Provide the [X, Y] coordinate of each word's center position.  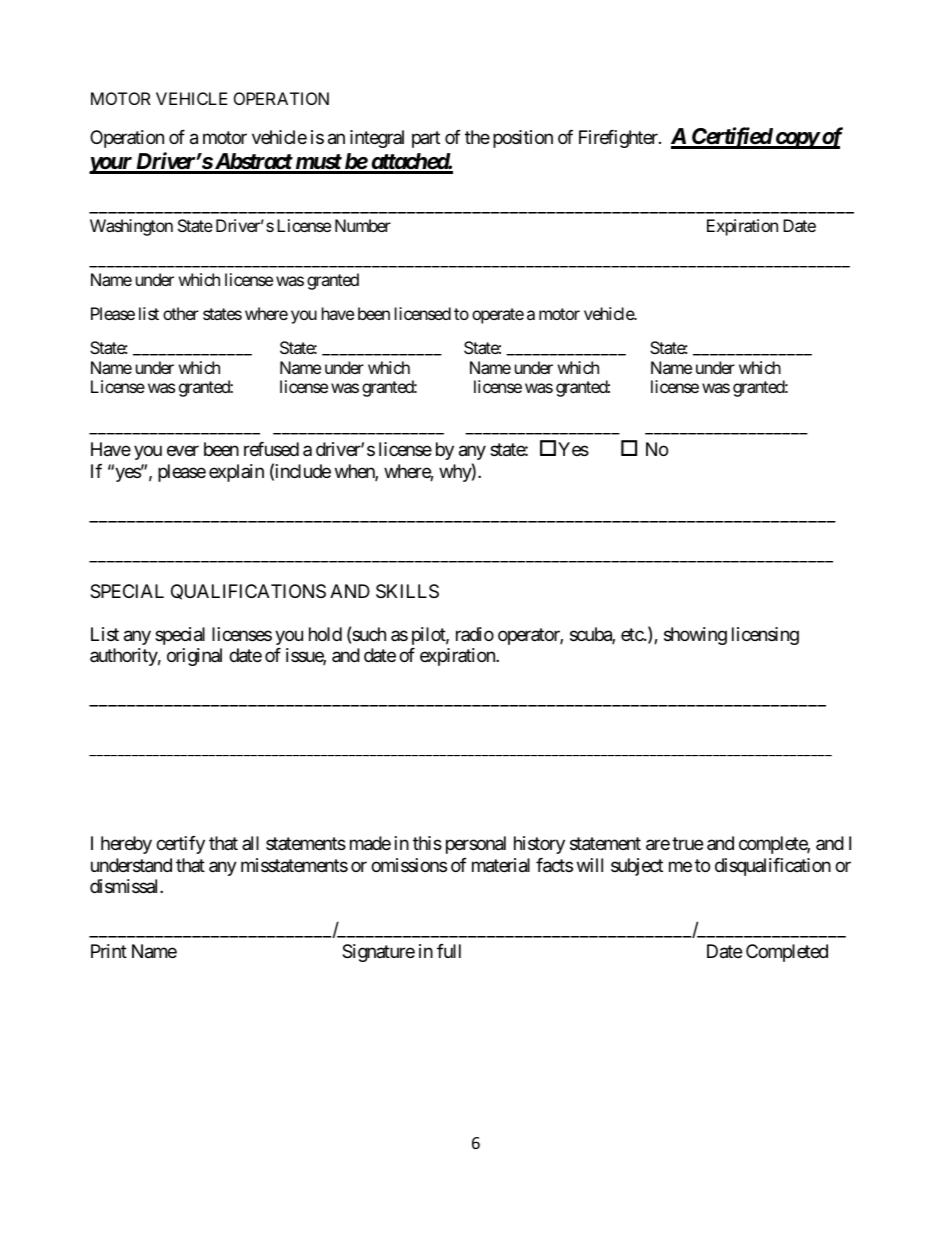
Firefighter [619, 139]
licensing [765, 636]
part [426, 139]
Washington [131, 227]
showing [695, 636]
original [194, 657]
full [449, 951]
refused [271, 449]
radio [475, 634]
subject [637, 867]
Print [109, 951]
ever [183, 451]
